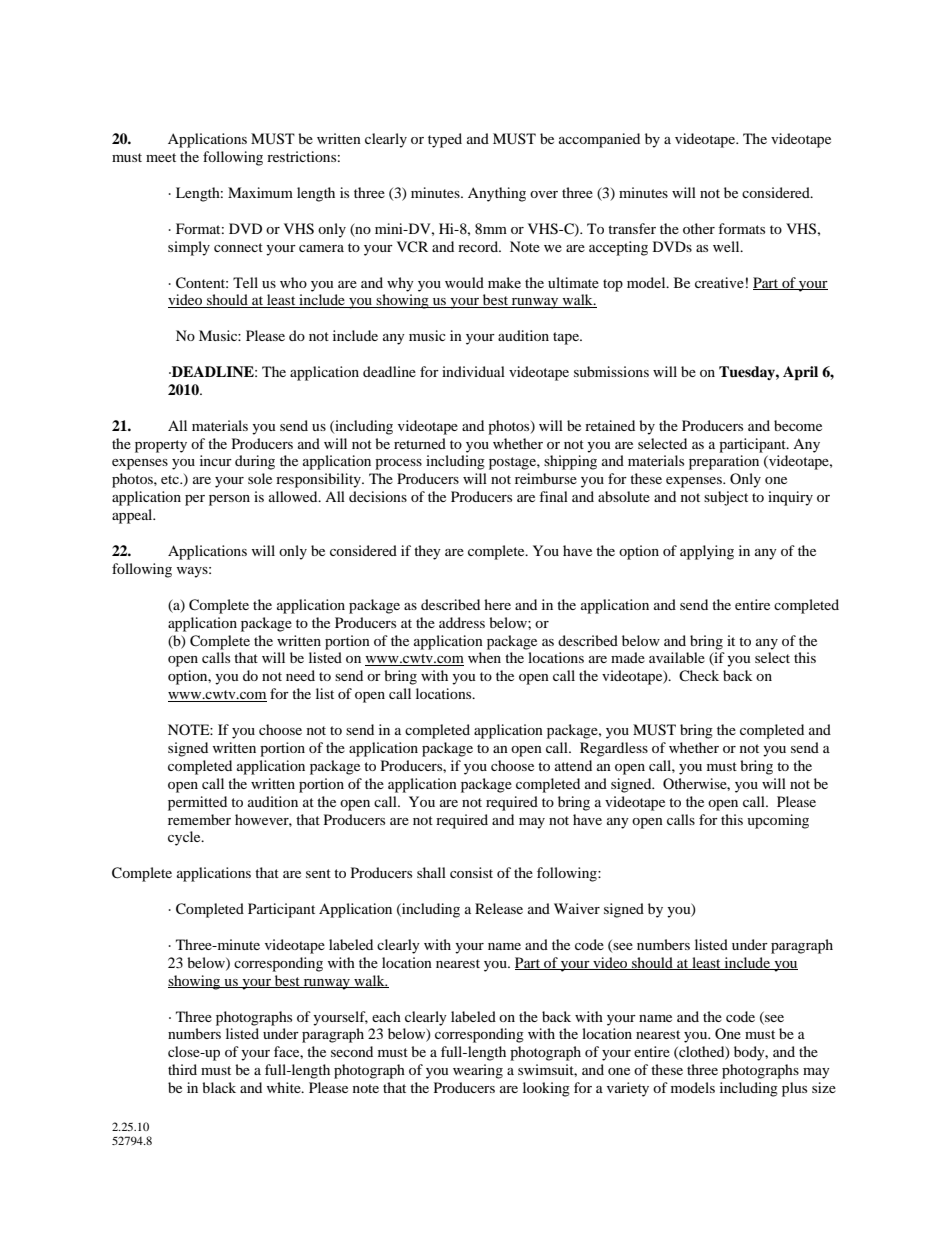 Image resolution: width=952 pixels, height=1233 pixels. What do you see at coordinates (182, 1069) in the screenshot?
I see `third` at bounding box center [182, 1069].
